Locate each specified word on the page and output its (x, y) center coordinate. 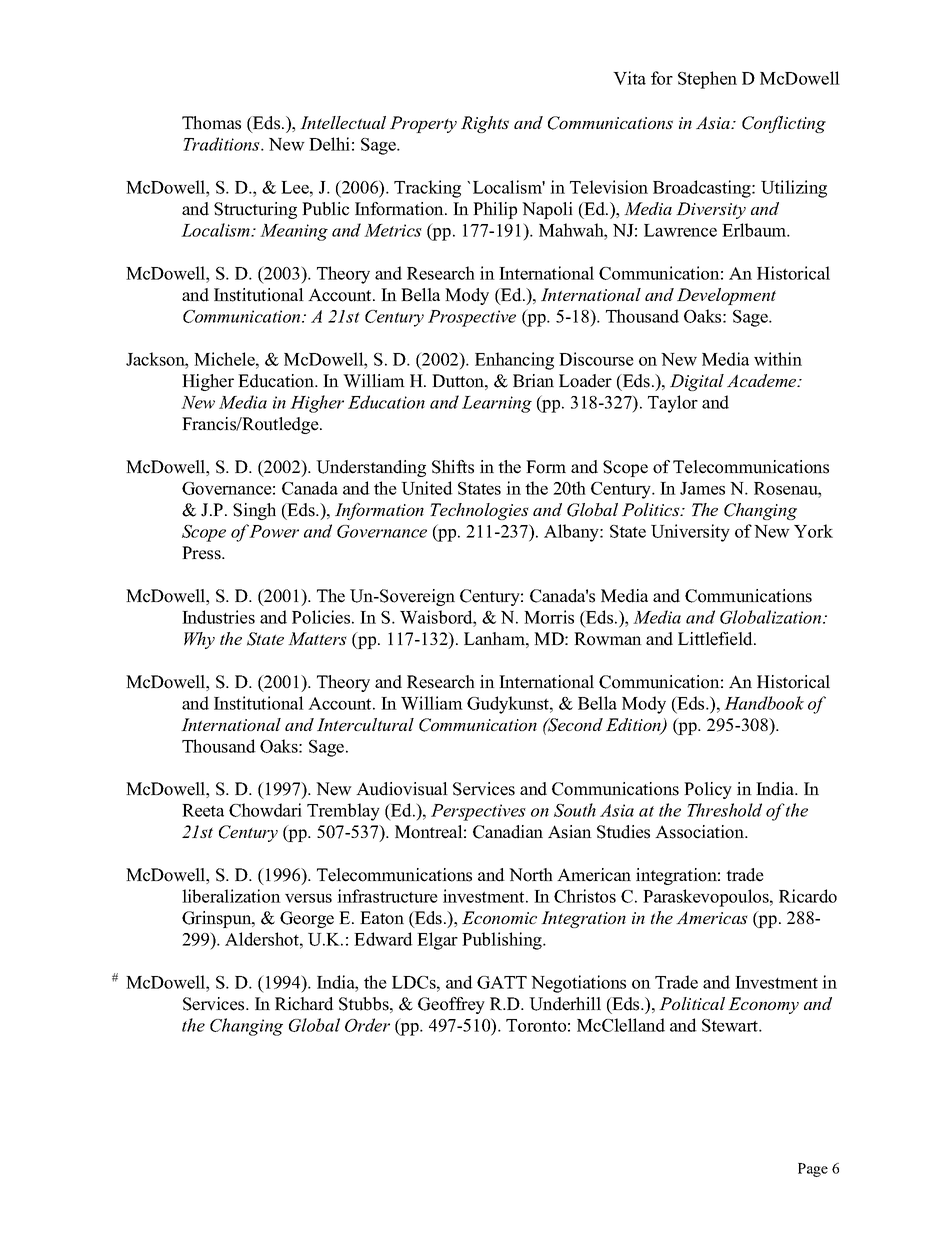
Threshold (724, 810)
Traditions (222, 144)
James (702, 488)
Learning (497, 404)
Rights (485, 124)
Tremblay (343, 812)
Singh (254, 511)
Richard (304, 1004)
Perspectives (478, 812)
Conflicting (784, 124)
